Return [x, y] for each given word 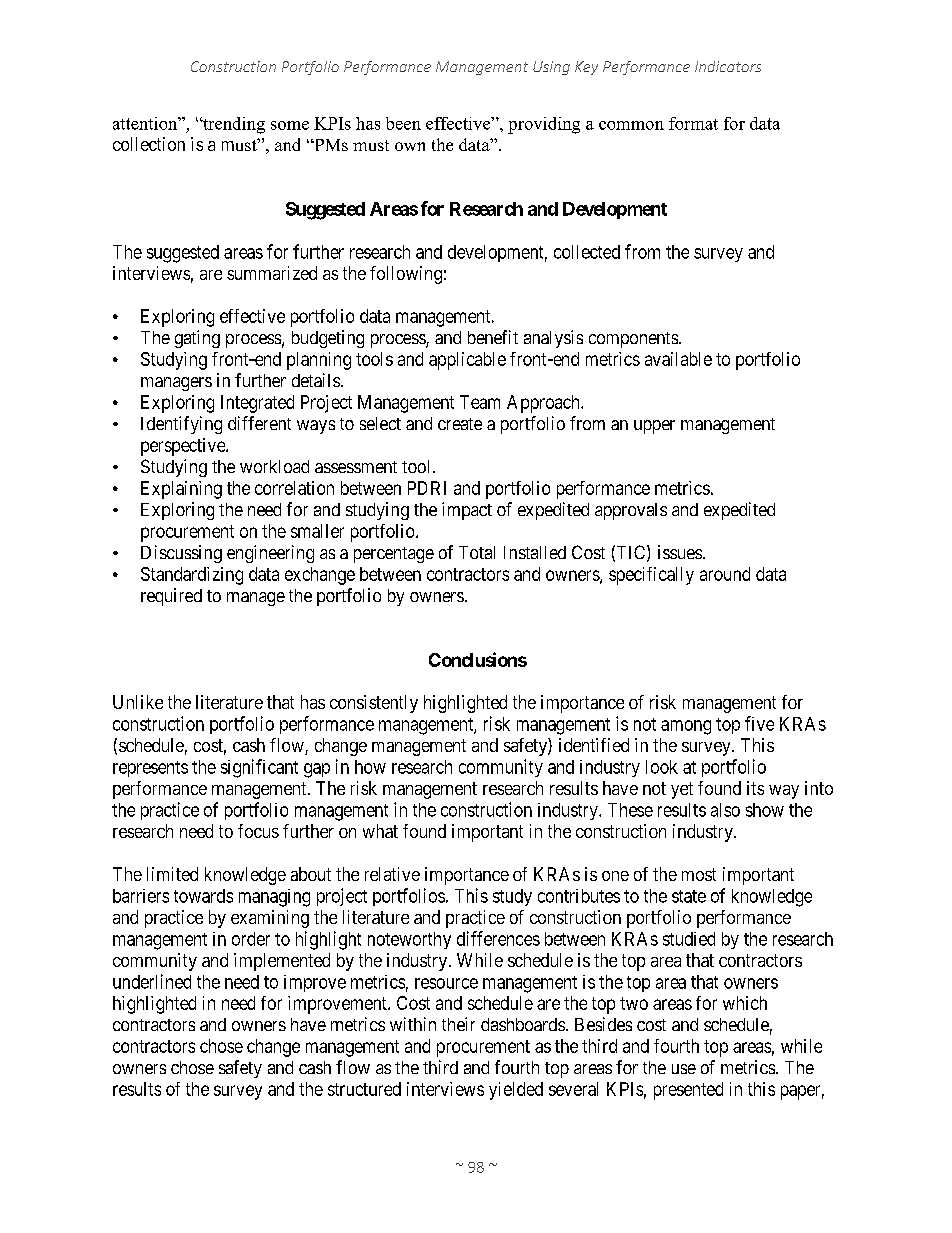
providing [544, 125]
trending [233, 125]
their [458, 1024]
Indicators [728, 66]
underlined [152, 981]
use [684, 1069]
